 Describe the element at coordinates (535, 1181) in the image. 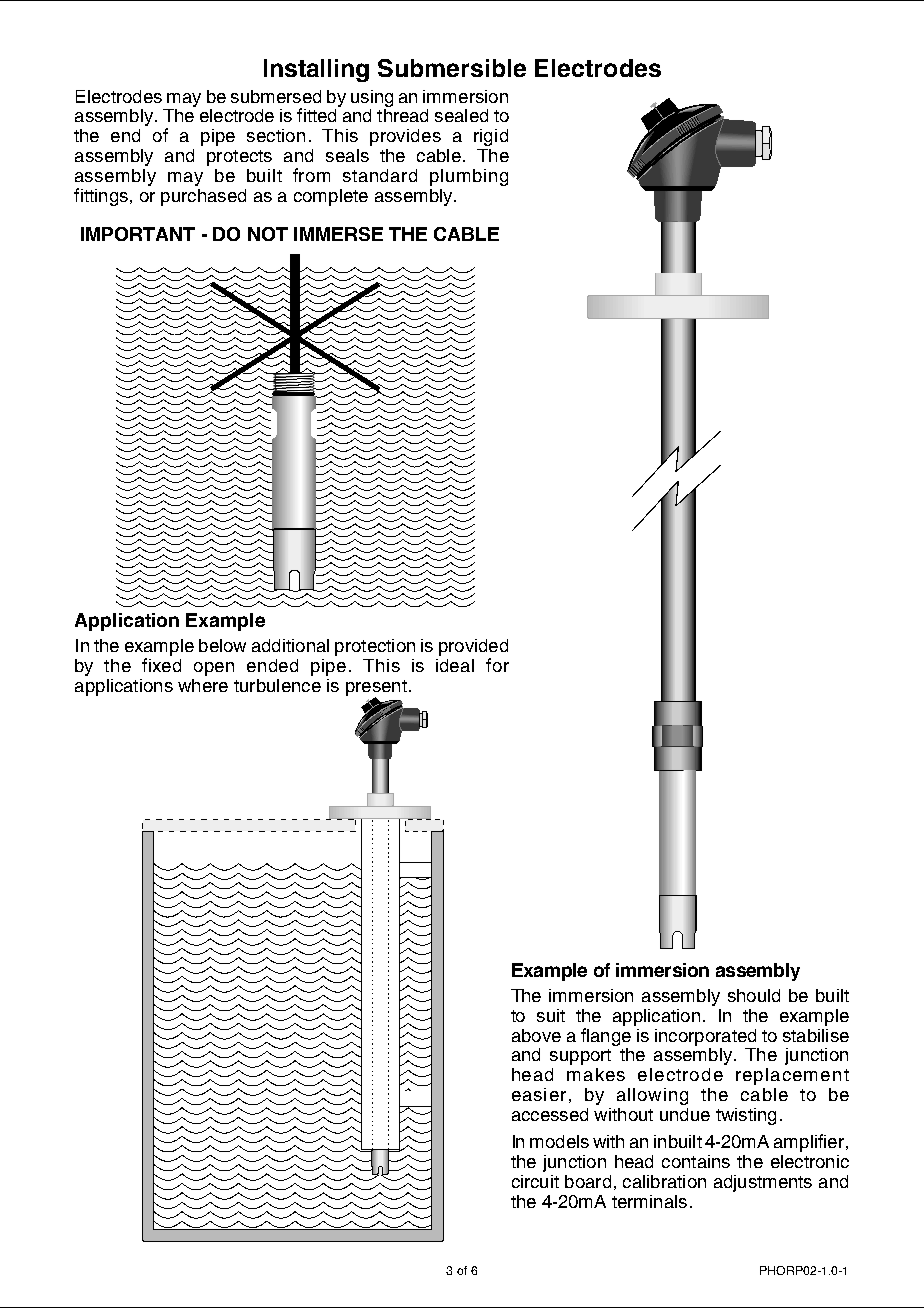

I see `circuit` at that location.
